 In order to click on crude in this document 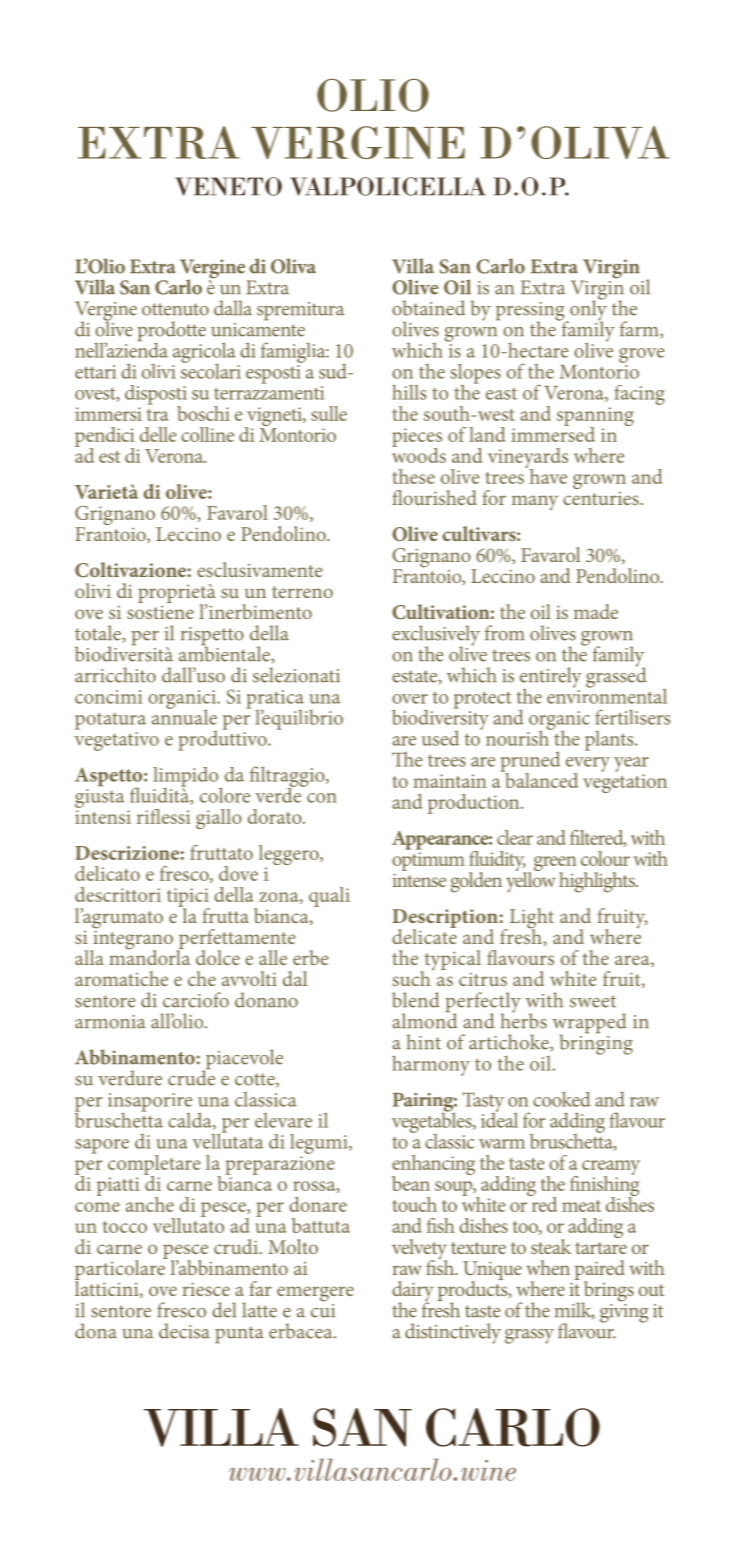, I will do `click(191, 1077)`.
